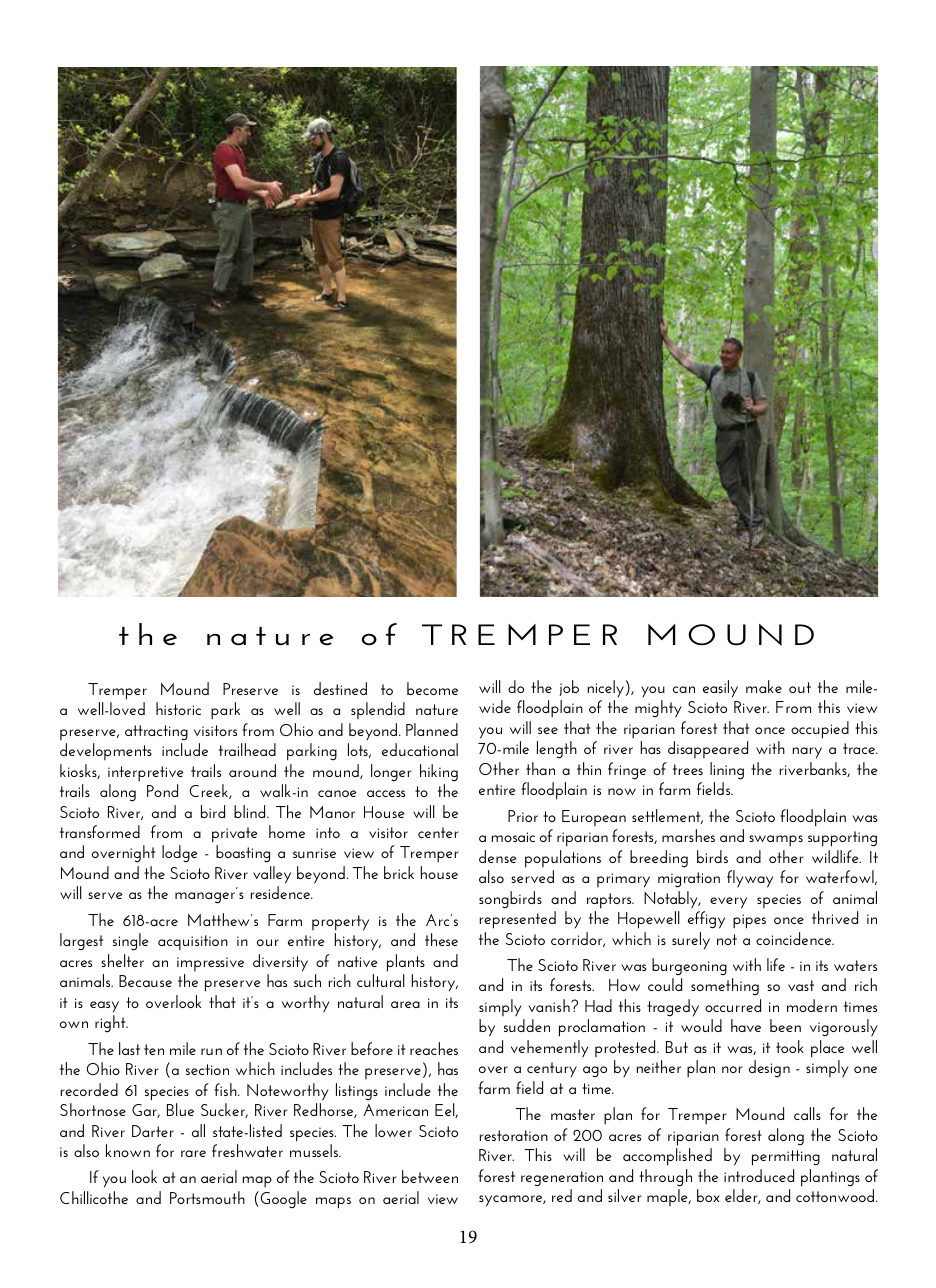 This page has width=936, height=1288. I want to click on dense, so click(498, 856).
